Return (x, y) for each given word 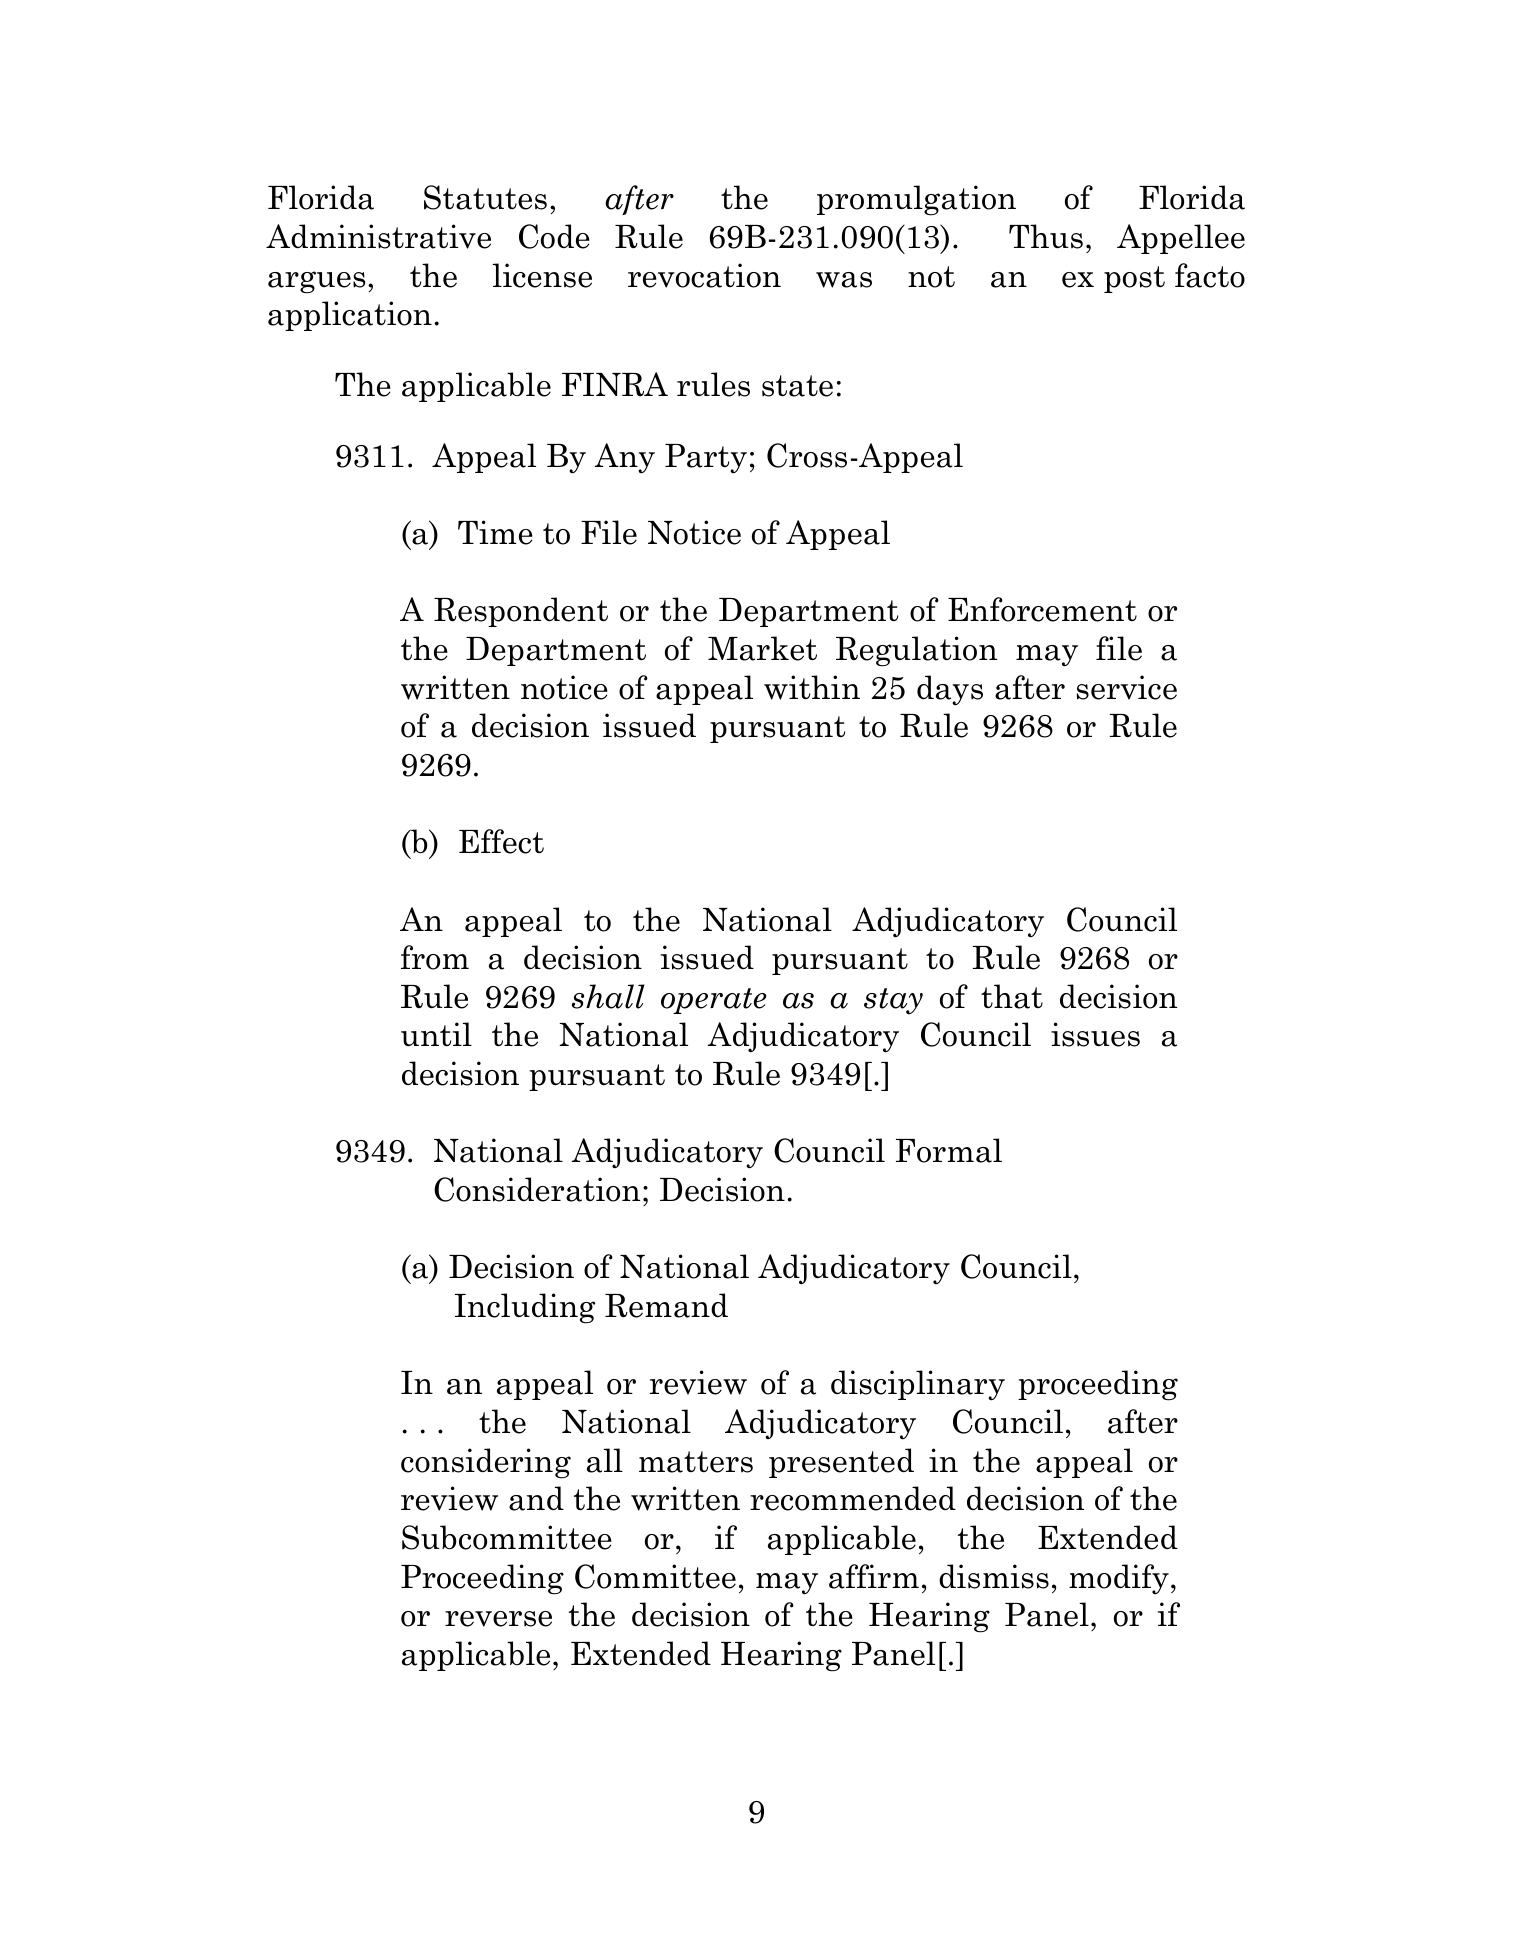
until (436, 1034)
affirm (874, 1576)
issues (1095, 1034)
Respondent (521, 612)
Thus (1046, 236)
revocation (704, 275)
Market (762, 648)
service (1127, 687)
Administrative (378, 236)
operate (714, 1001)
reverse (498, 1619)
